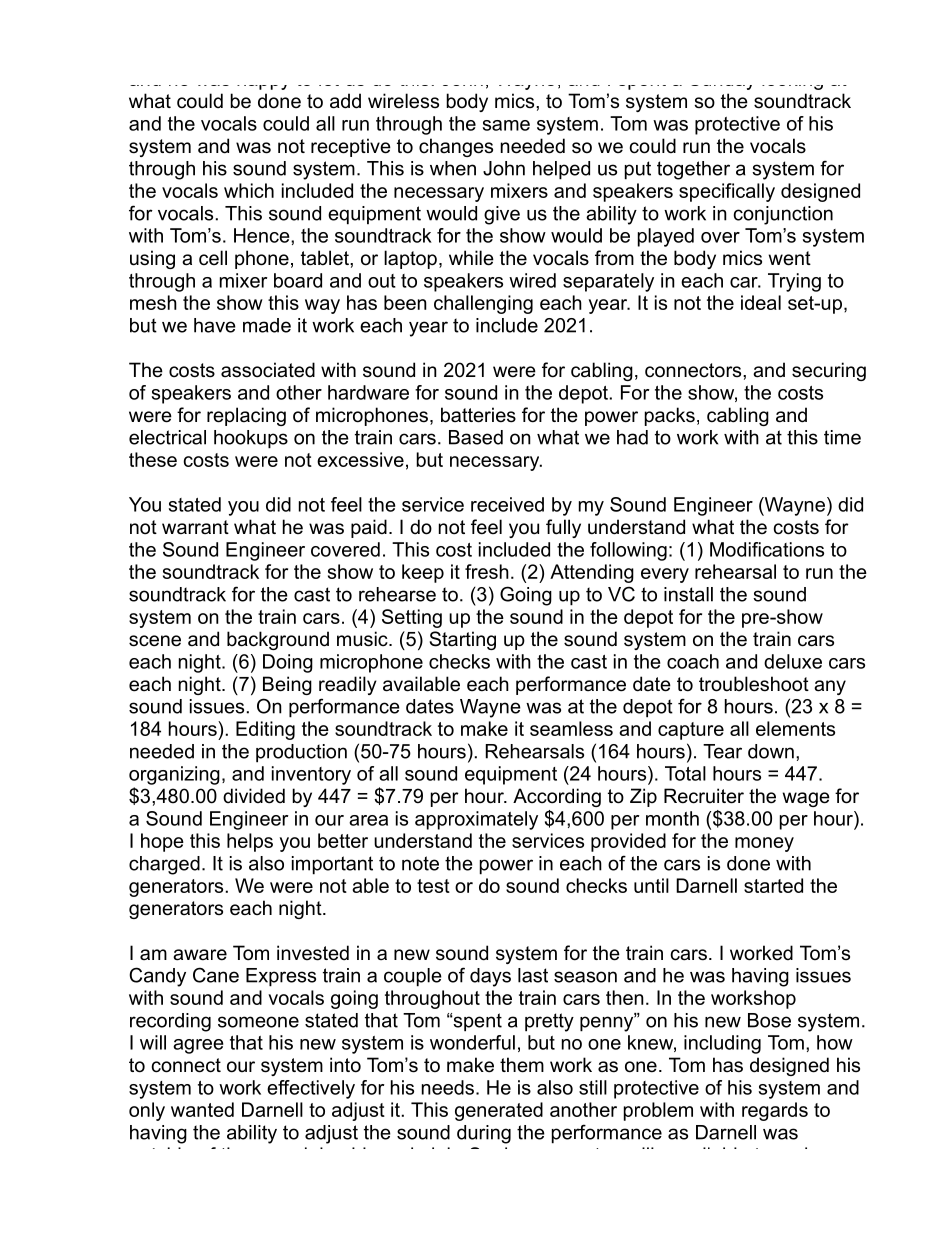  What do you see at coordinates (693, 170) in the screenshot?
I see `together` at bounding box center [693, 170].
